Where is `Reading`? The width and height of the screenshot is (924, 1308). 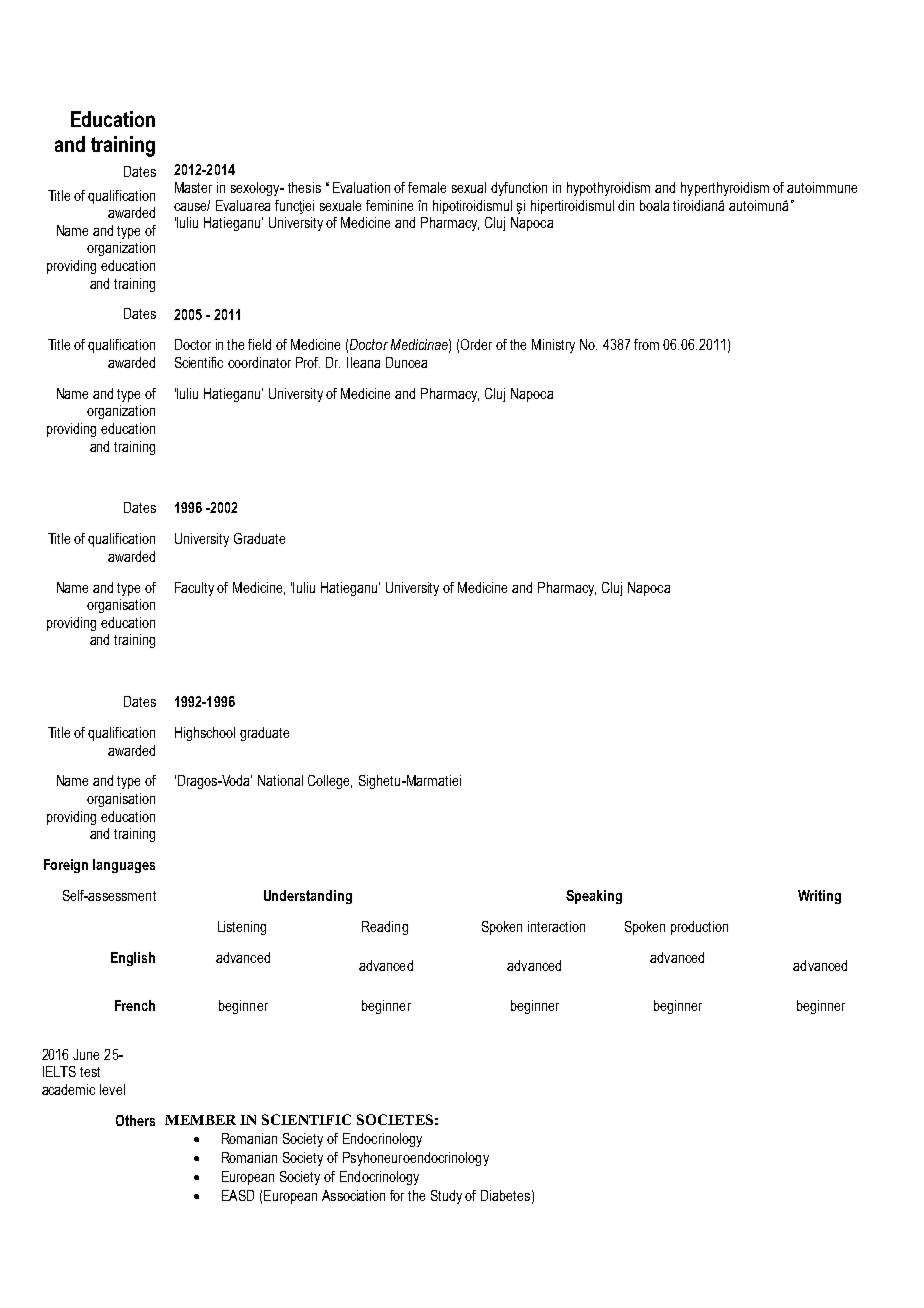 Reading is located at coordinates (385, 928).
